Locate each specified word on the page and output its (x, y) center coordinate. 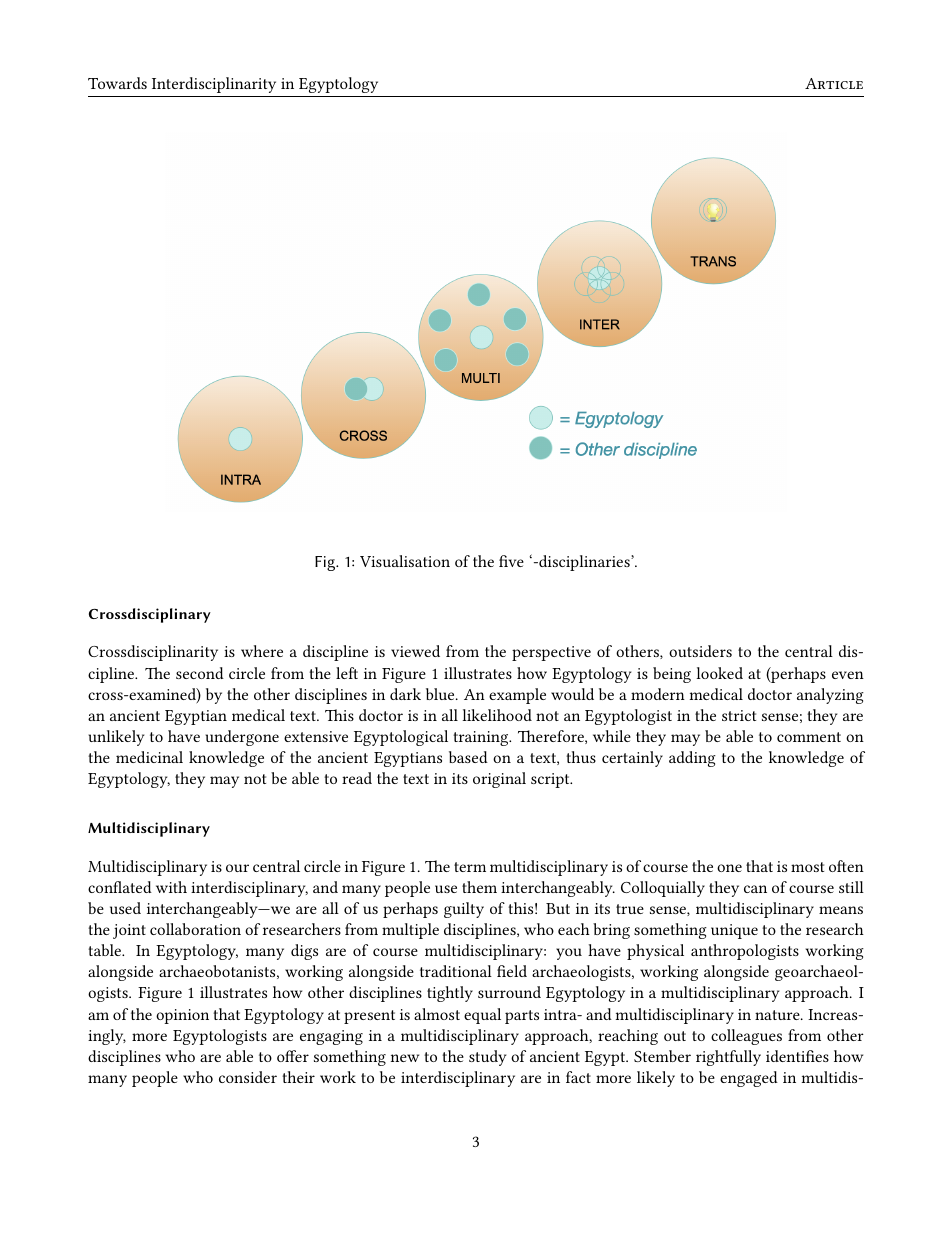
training (482, 738)
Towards (117, 83)
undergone (242, 738)
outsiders (700, 651)
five (511, 561)
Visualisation (405, 561)
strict (739, 715)
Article (834, 83)
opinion (182, 1016)
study (487, 1058)
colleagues (746, 1037)
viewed (415, 651)
